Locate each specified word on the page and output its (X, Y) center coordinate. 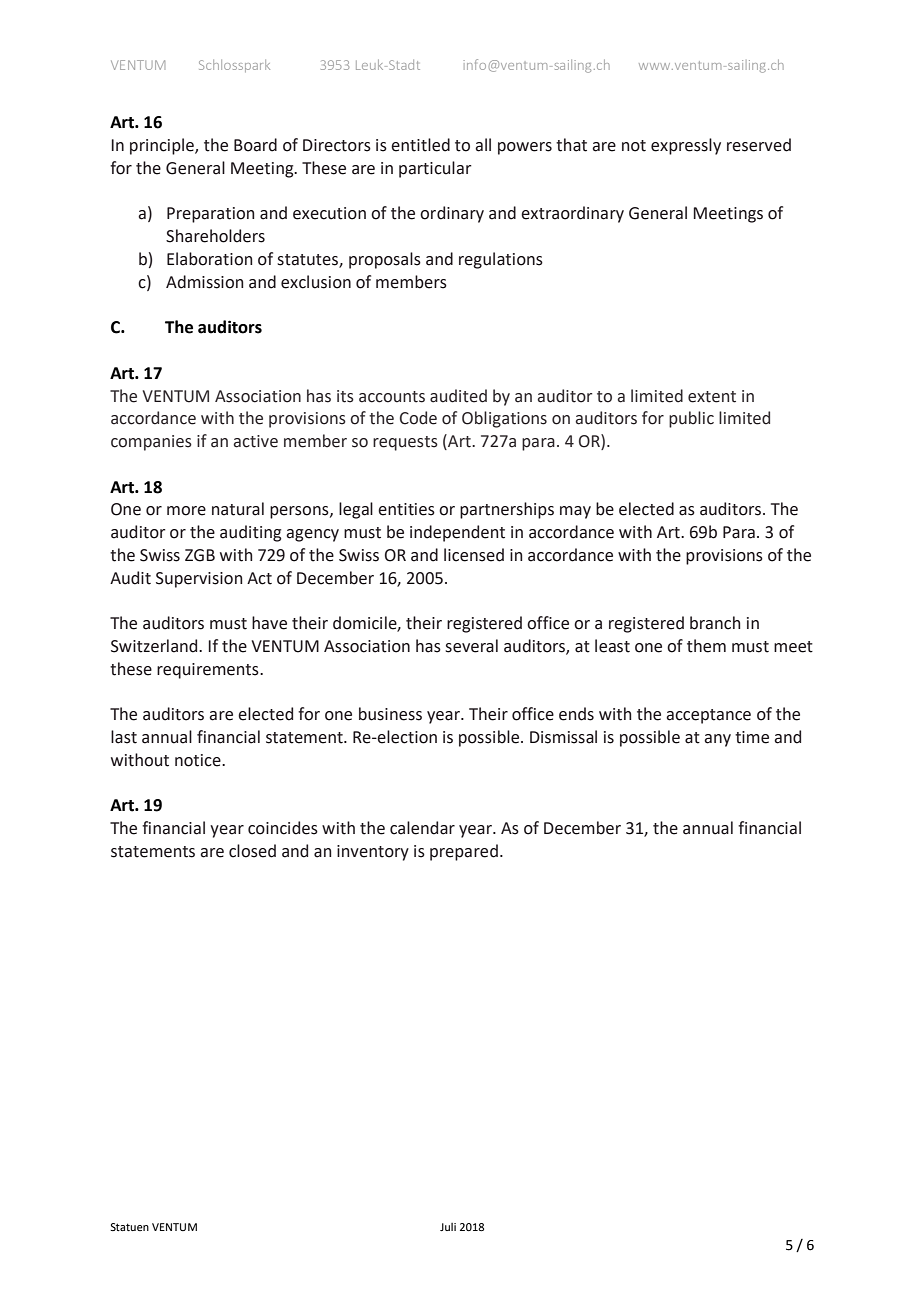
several (471, 646)
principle (163, 146)
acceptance (708, 716)
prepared (464, 852)
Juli (448, 1227)
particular (435, 169)
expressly (686, 146)
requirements (209, 671)
